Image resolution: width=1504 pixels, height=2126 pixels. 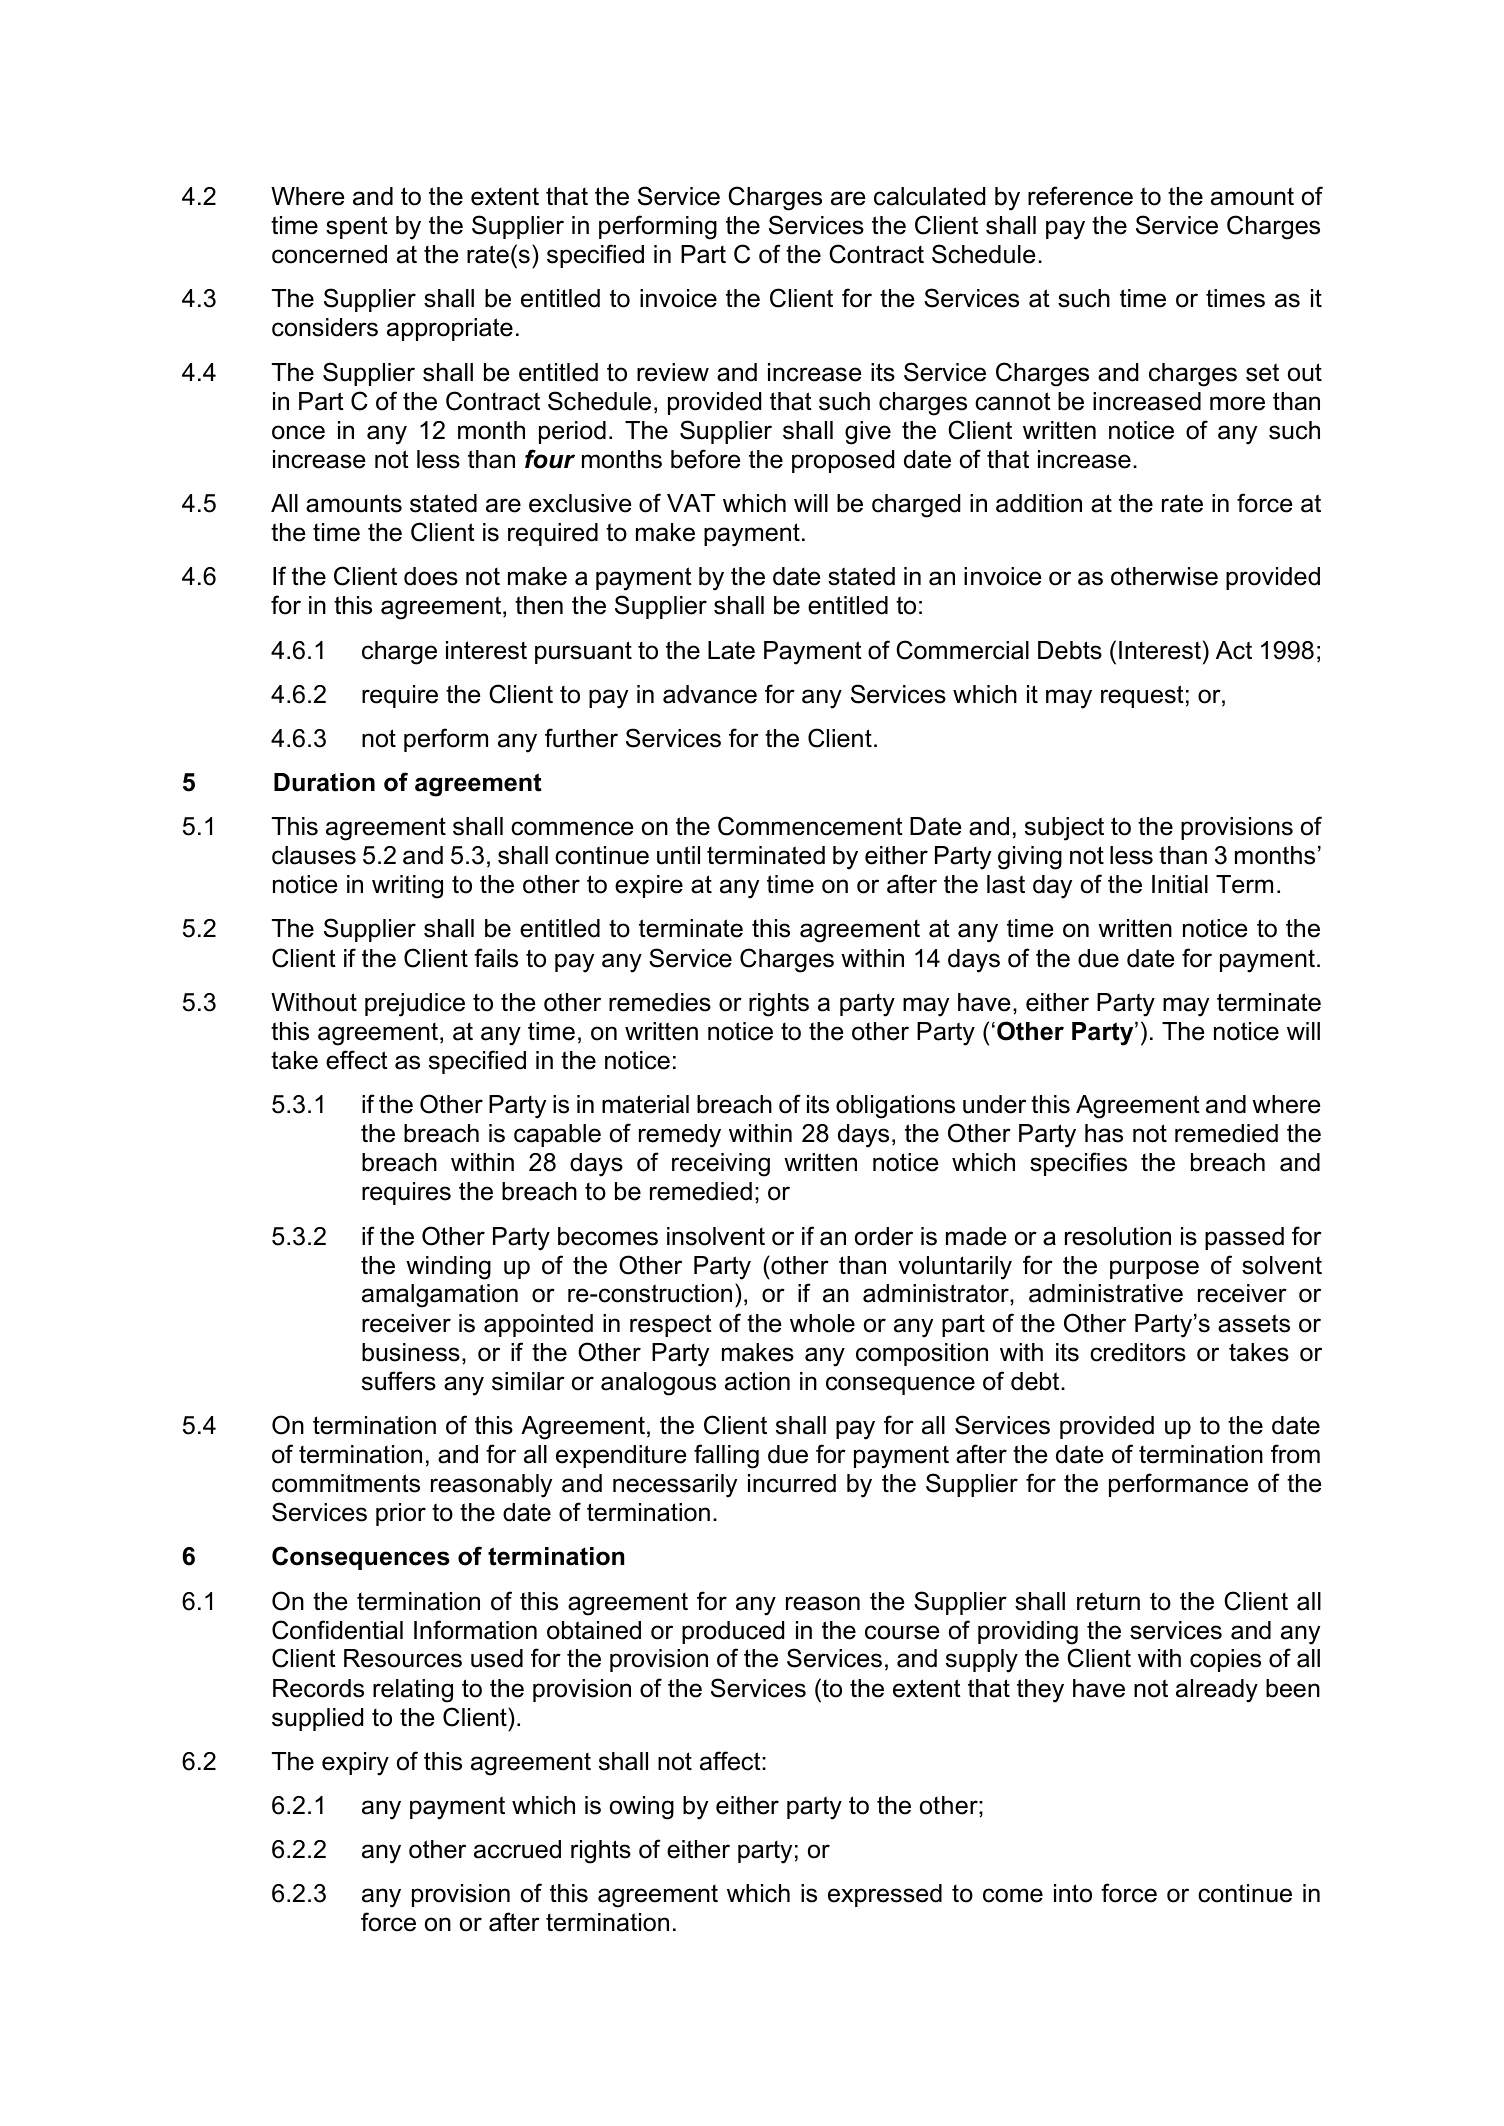 What do you see at coordinates (440, 1296) in the screenshot?
I see `amalgamation` at bounding box center [440, 1296].
